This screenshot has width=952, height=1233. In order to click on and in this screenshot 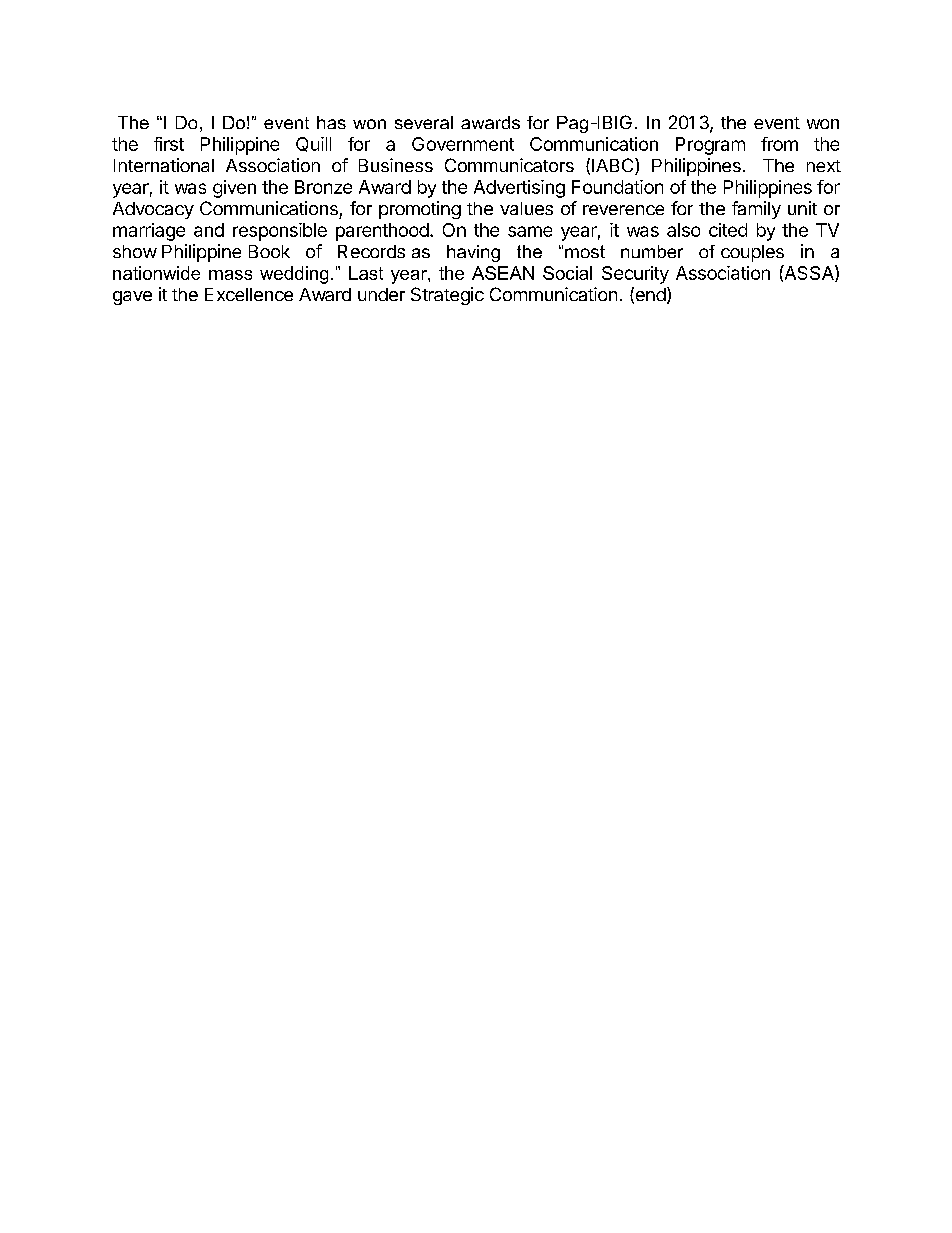, I will do `click(209, 230)`.
